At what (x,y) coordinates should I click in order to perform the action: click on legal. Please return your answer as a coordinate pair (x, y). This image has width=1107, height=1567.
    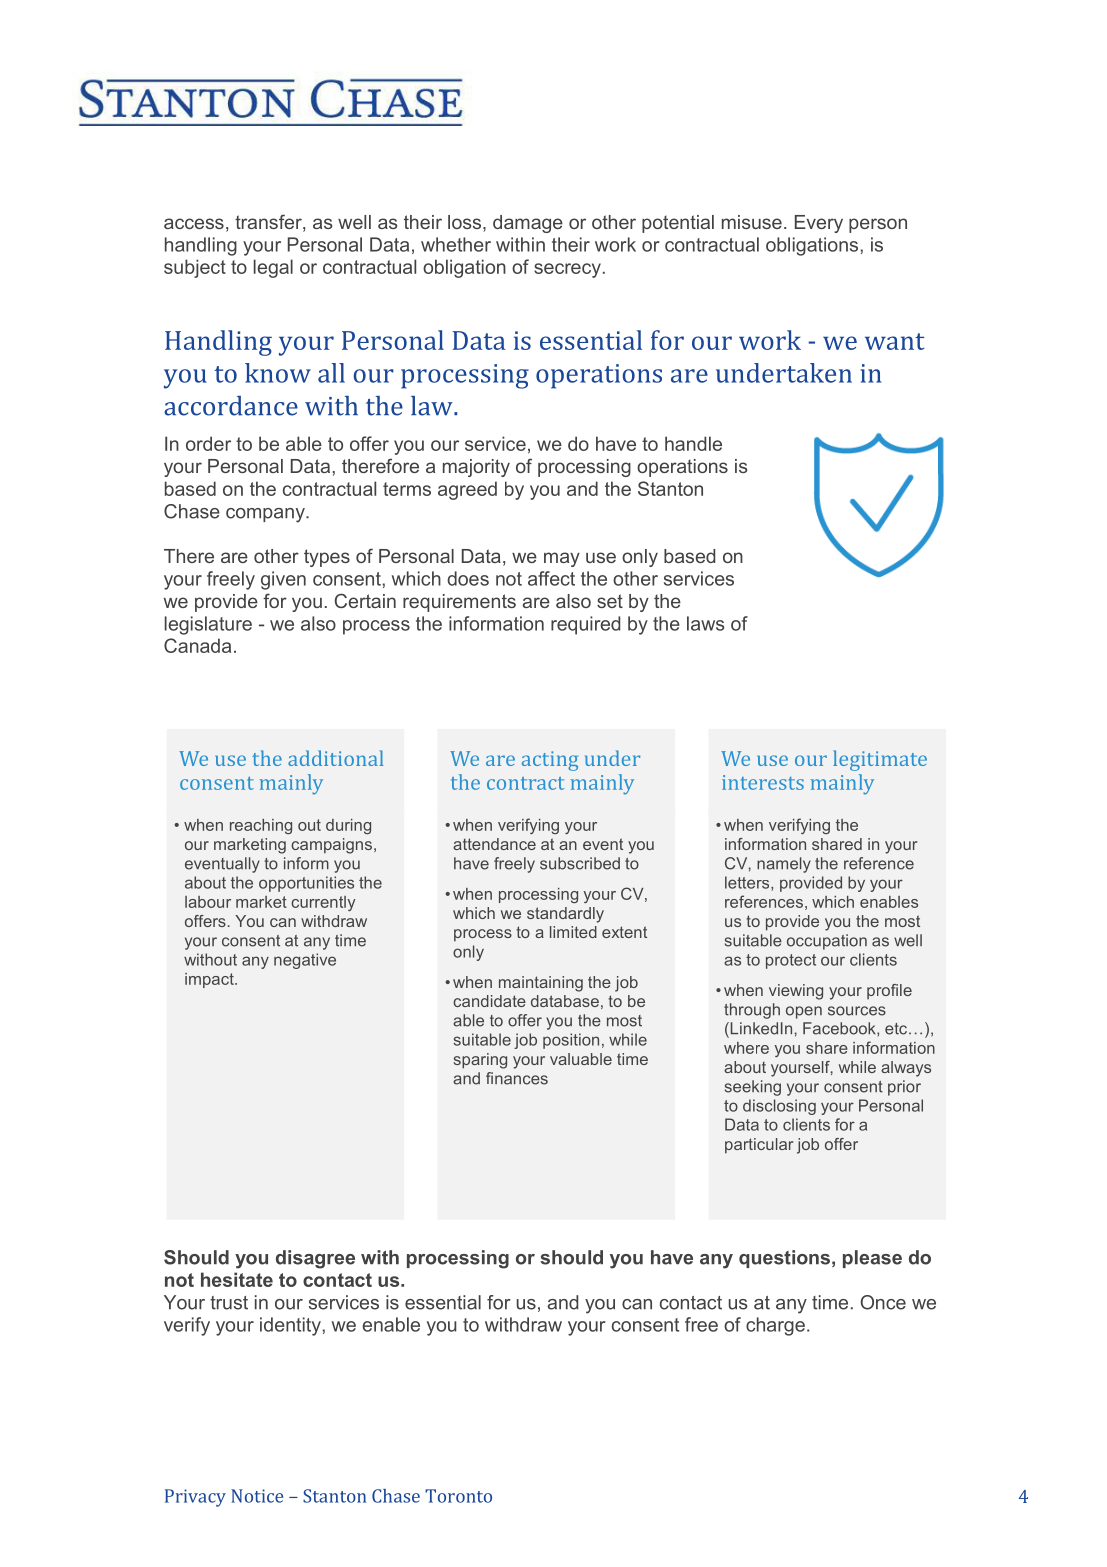
    Looking at the image, I should click on (273, 268).
